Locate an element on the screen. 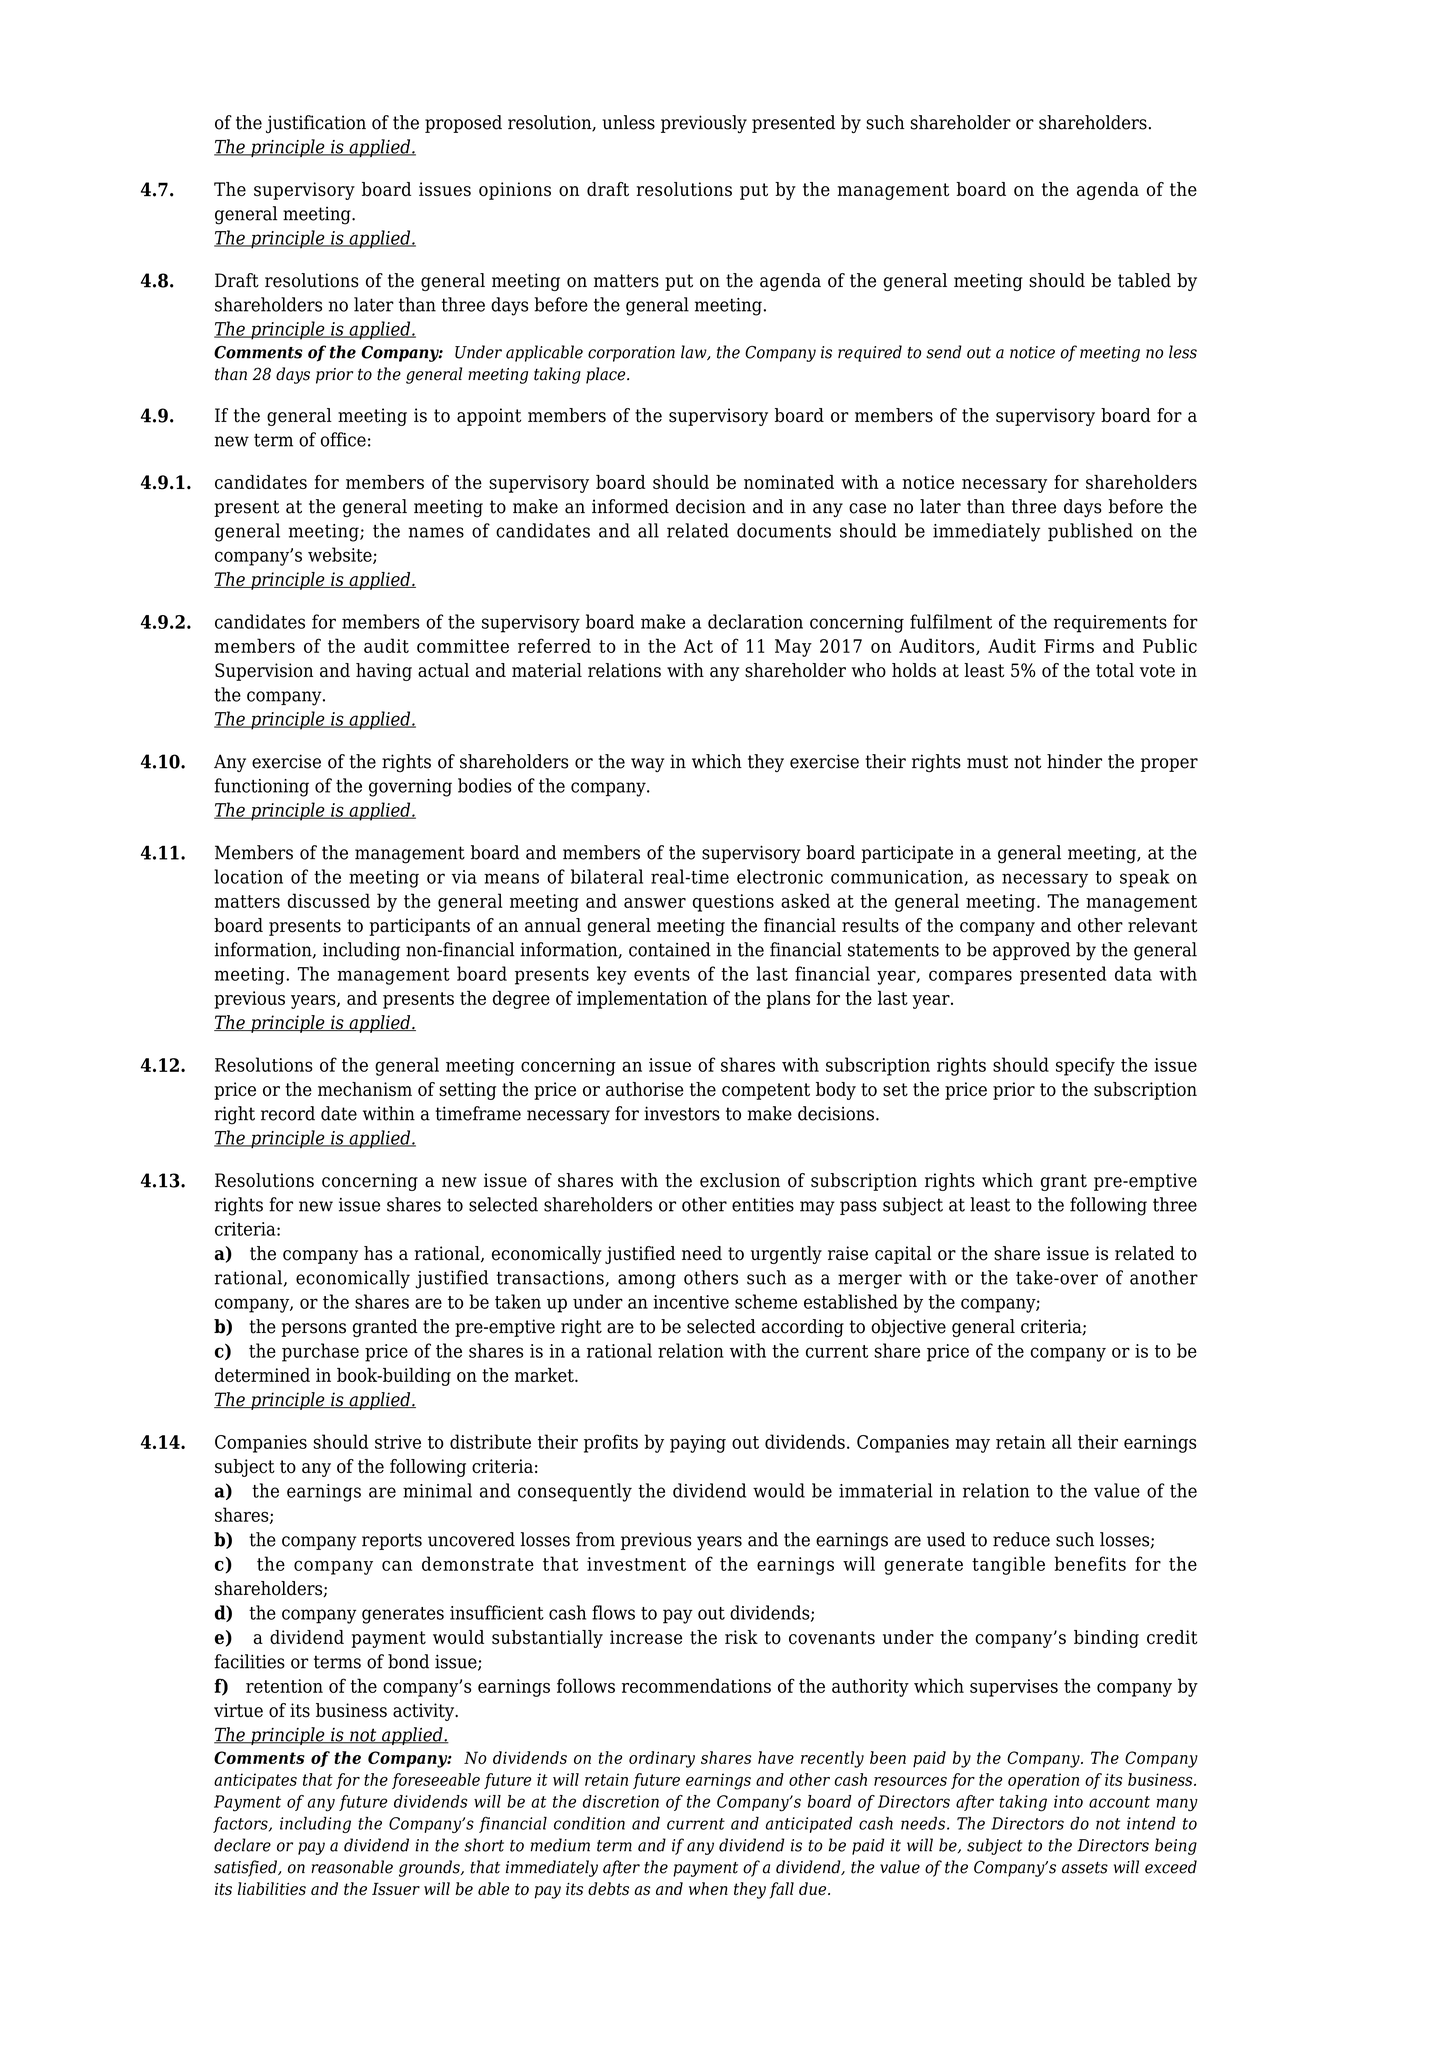 This screenshot has width=1451, height=2053. when is located at coordinates (708, 1888).
